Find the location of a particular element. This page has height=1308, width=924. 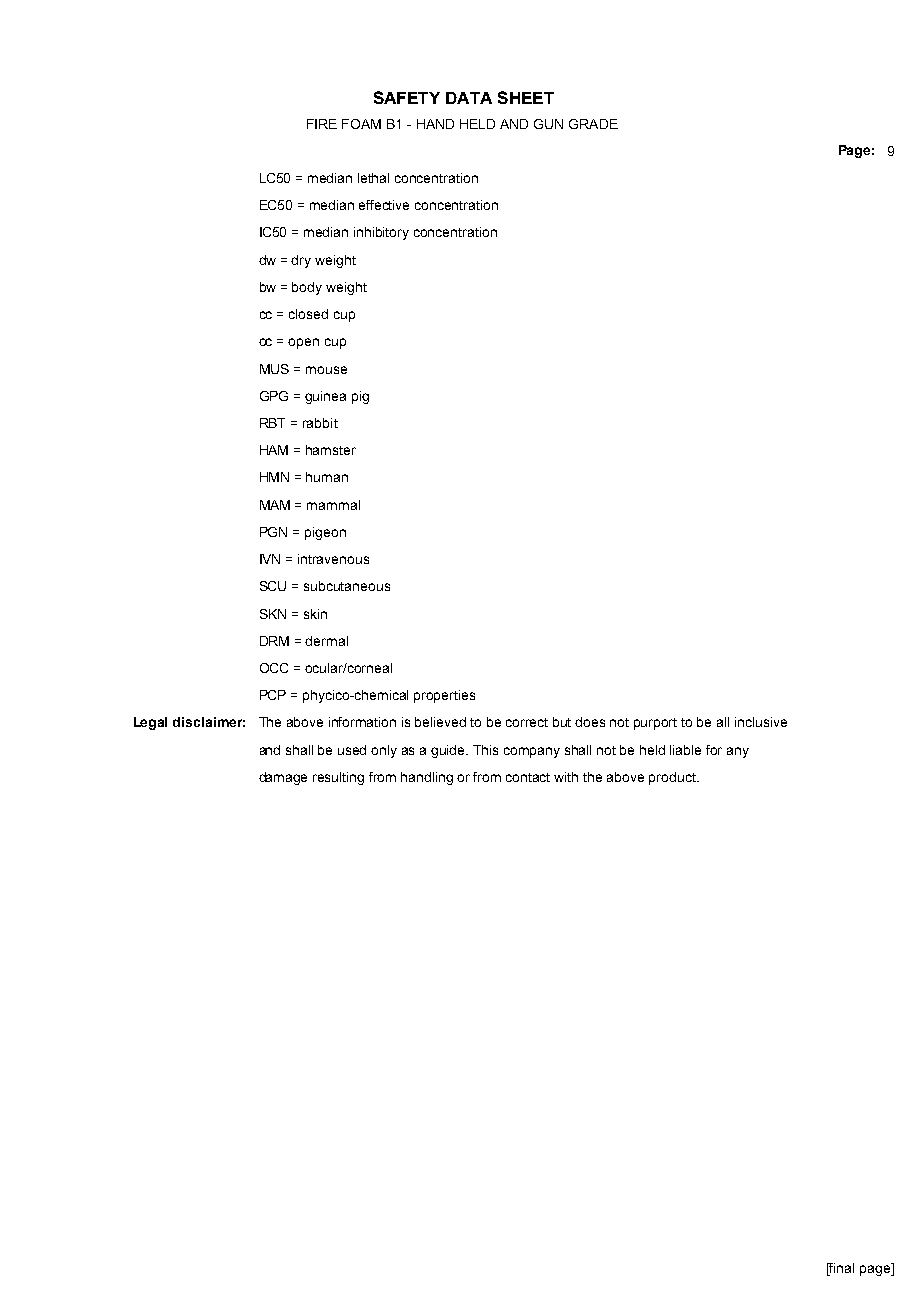

GRADE is located at coordinates (593, 124).
